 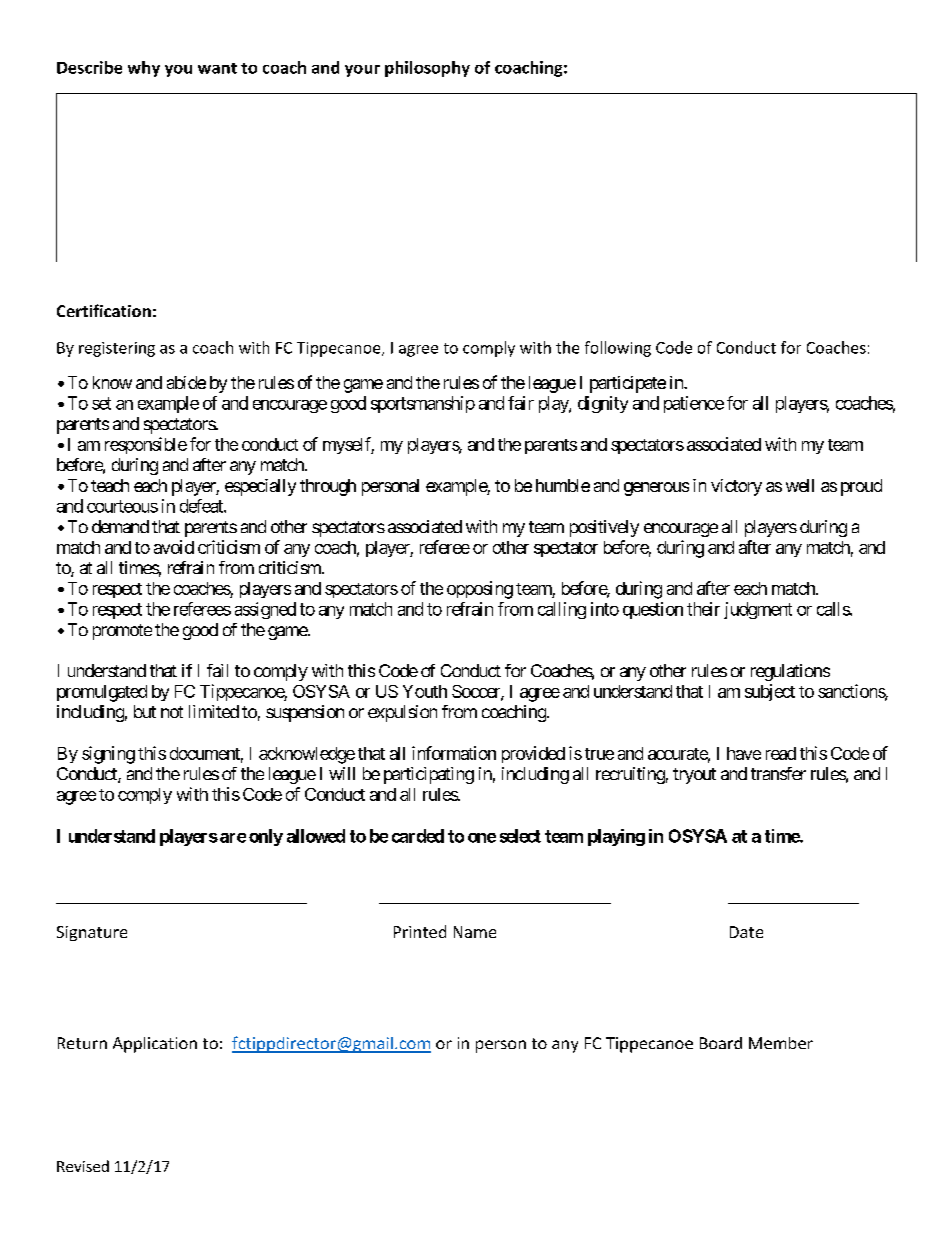 I want to click on opposing, so click(x=480, y=590).
